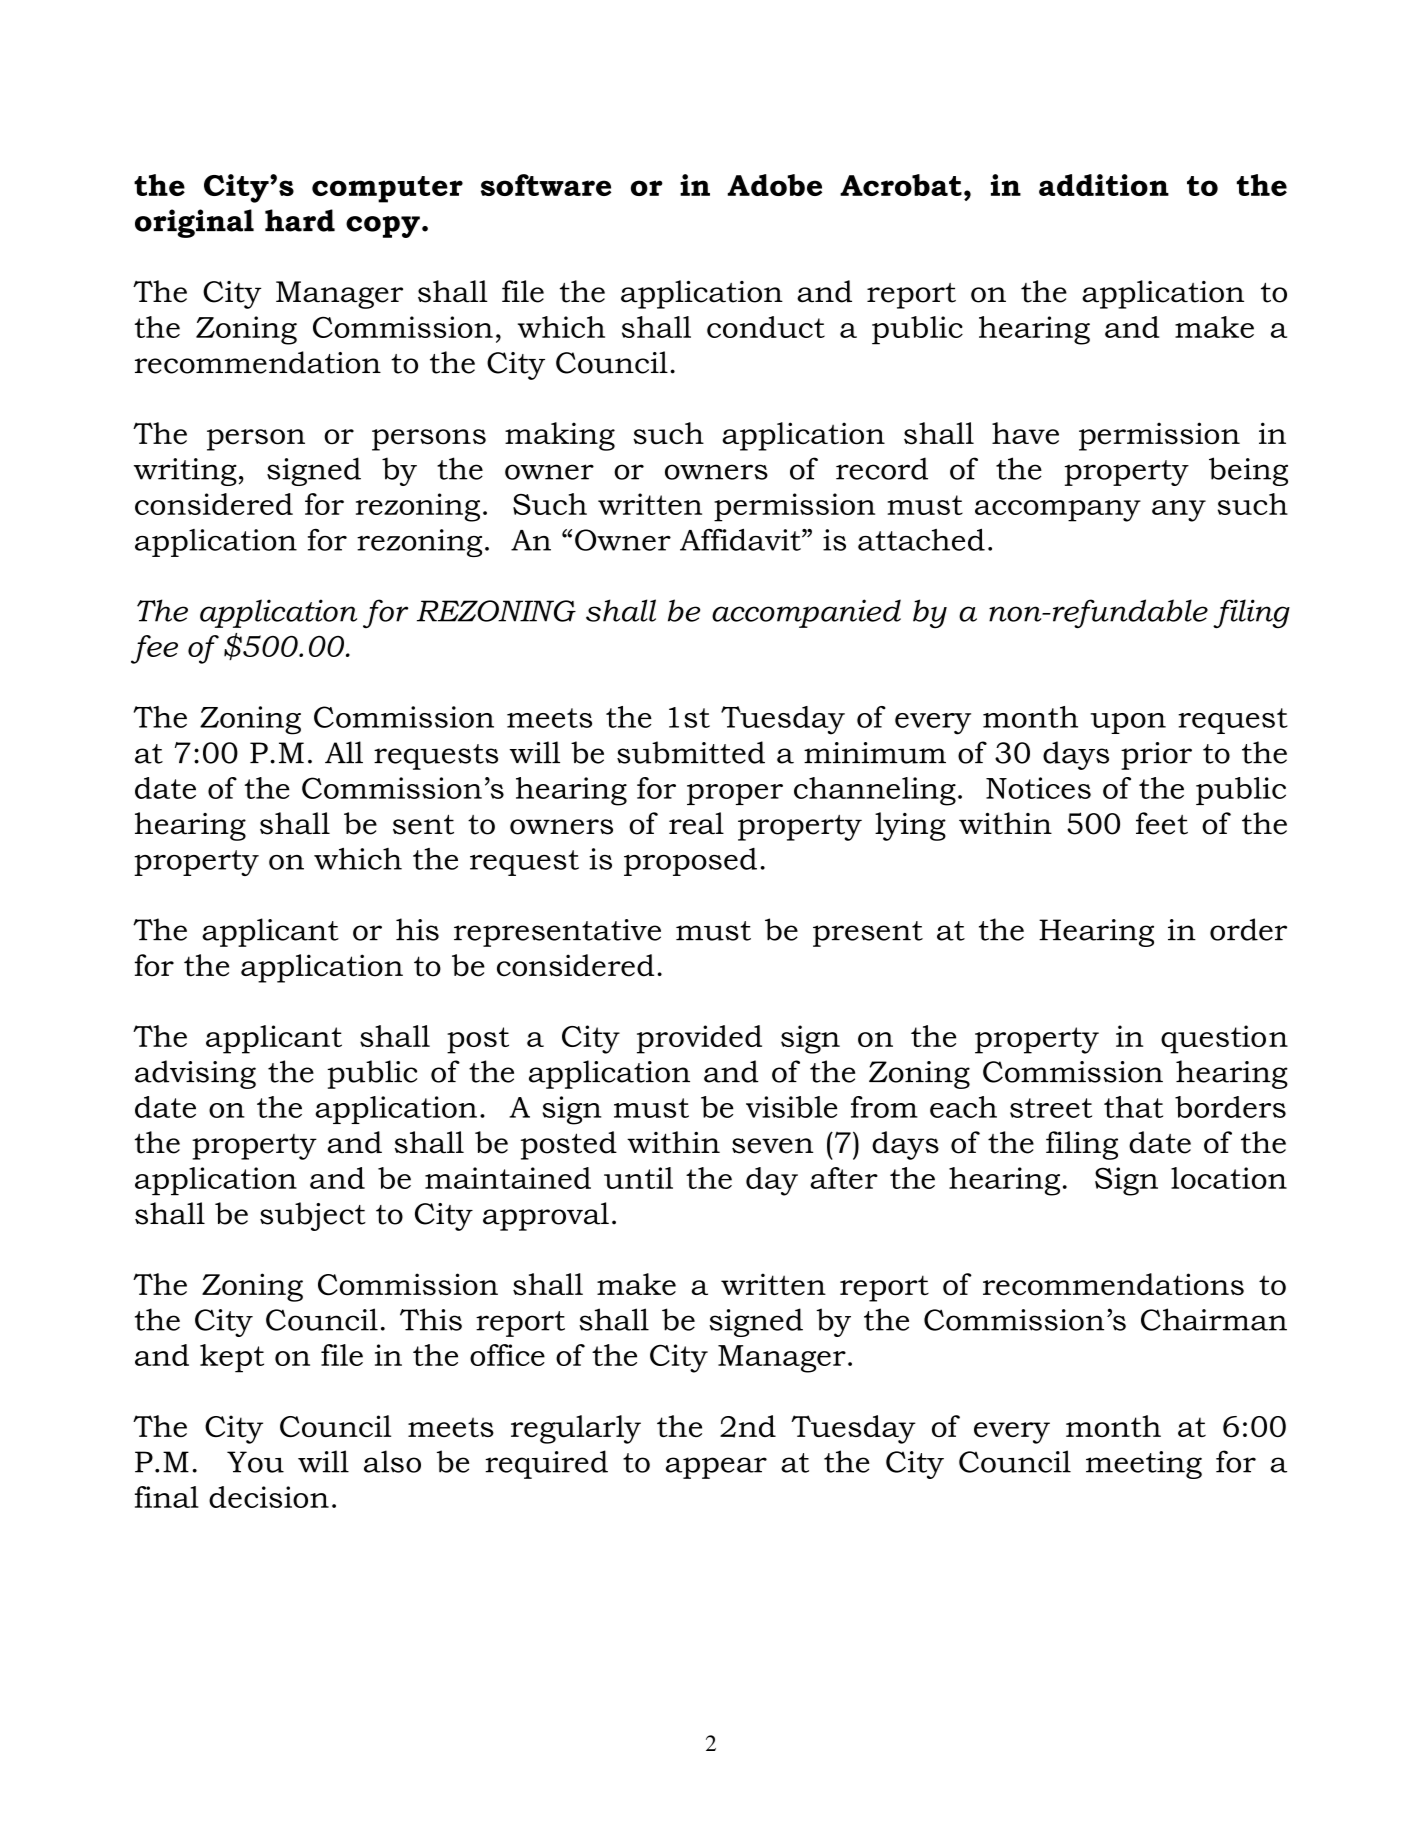  I want to click on accompanied, so click(806, 613).
